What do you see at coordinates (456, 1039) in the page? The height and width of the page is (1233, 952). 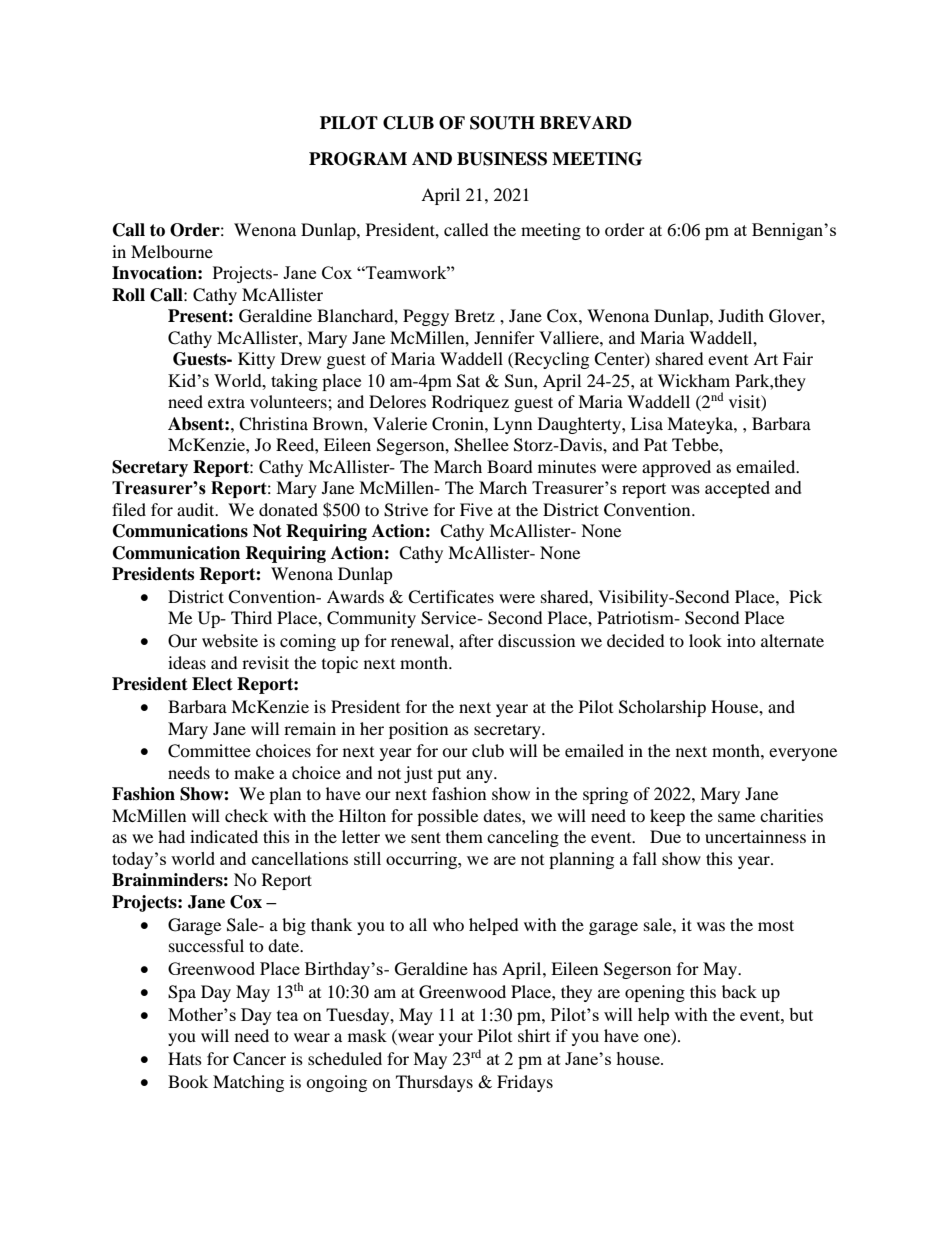 I see `your` at bounding box center [456, 1039].
